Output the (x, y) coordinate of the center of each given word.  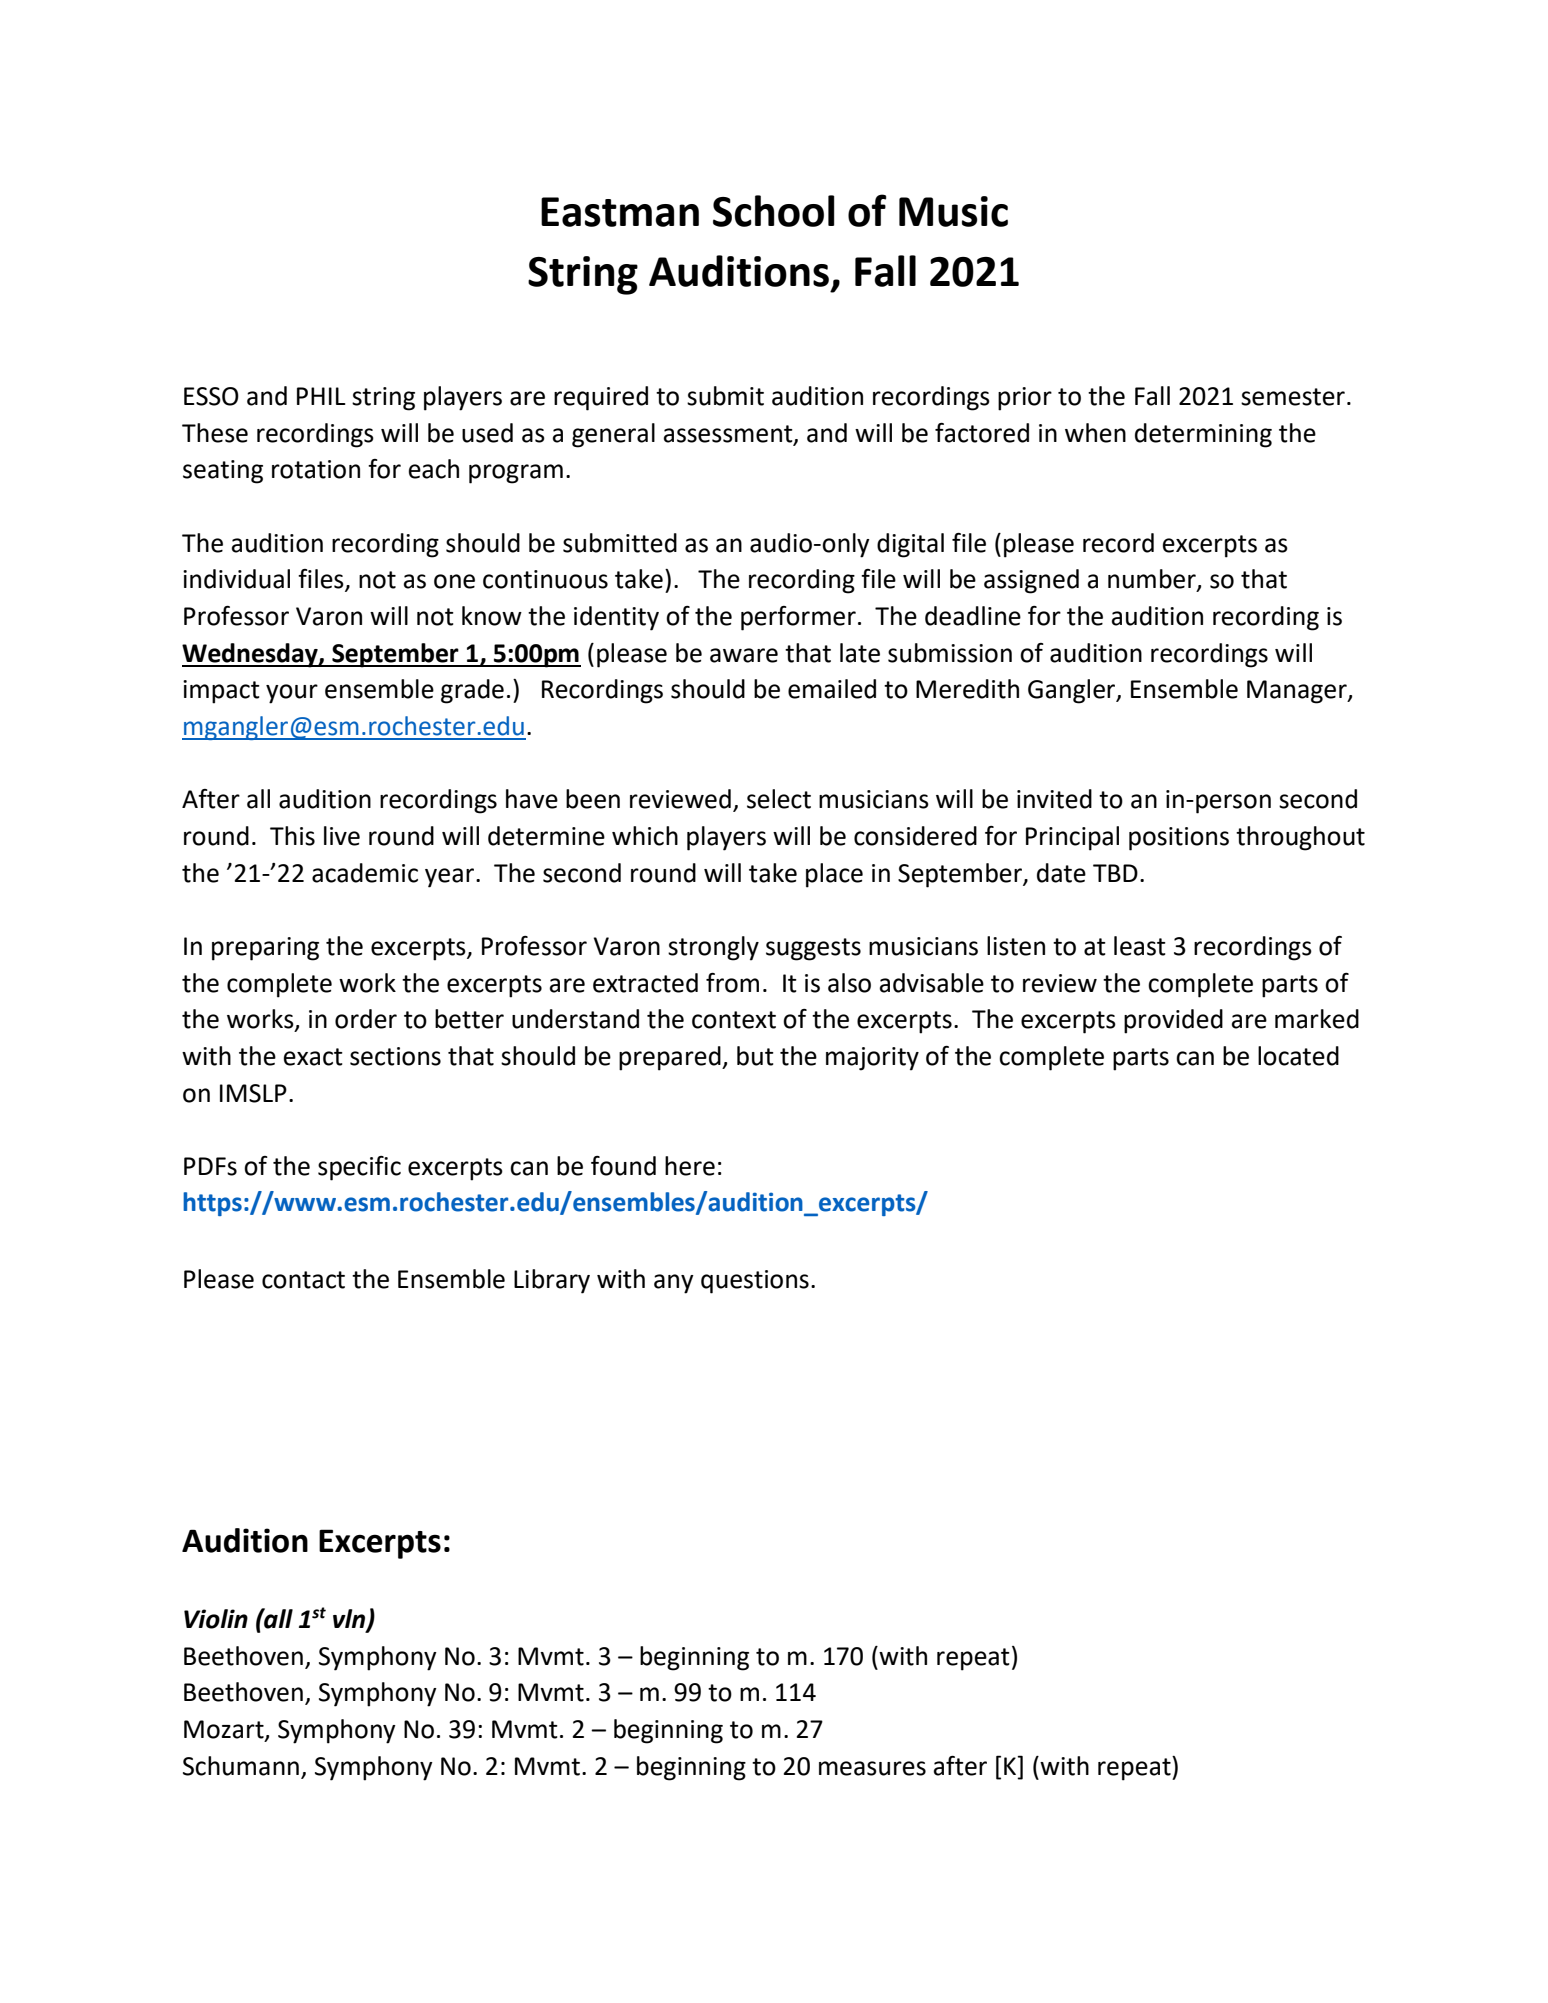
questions (755, 1282)
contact (303, 1280)
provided (1173, 1021)
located (1298, 1056)
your (292, 694)
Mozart (225, 1730)
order (366, 1019)
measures (872, 1768)
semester (1293, 397)
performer (798, 618)
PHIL (321, 396)
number (1153, 580)
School (774, 211)
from (732, 983)
